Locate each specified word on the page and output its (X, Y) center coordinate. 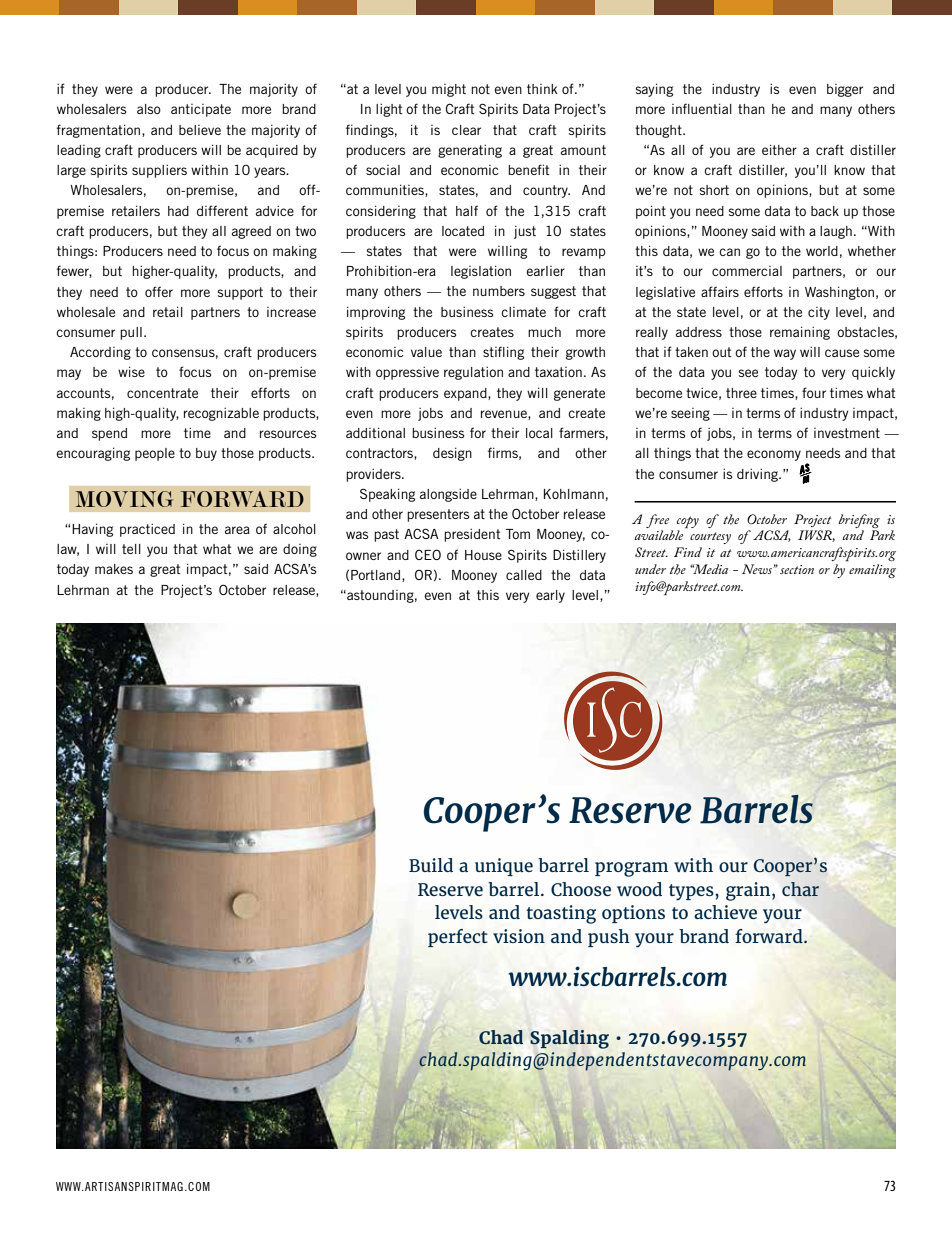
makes (114, 569)
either (779, 149)
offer (159, 291)
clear (466, 130)
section (797, 569)
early (550, 596)
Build (431, 865)
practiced (147, 530)
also (149, 109)
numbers (499, 291)
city (819, 313)
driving (758, 475)
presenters (438, 515)
